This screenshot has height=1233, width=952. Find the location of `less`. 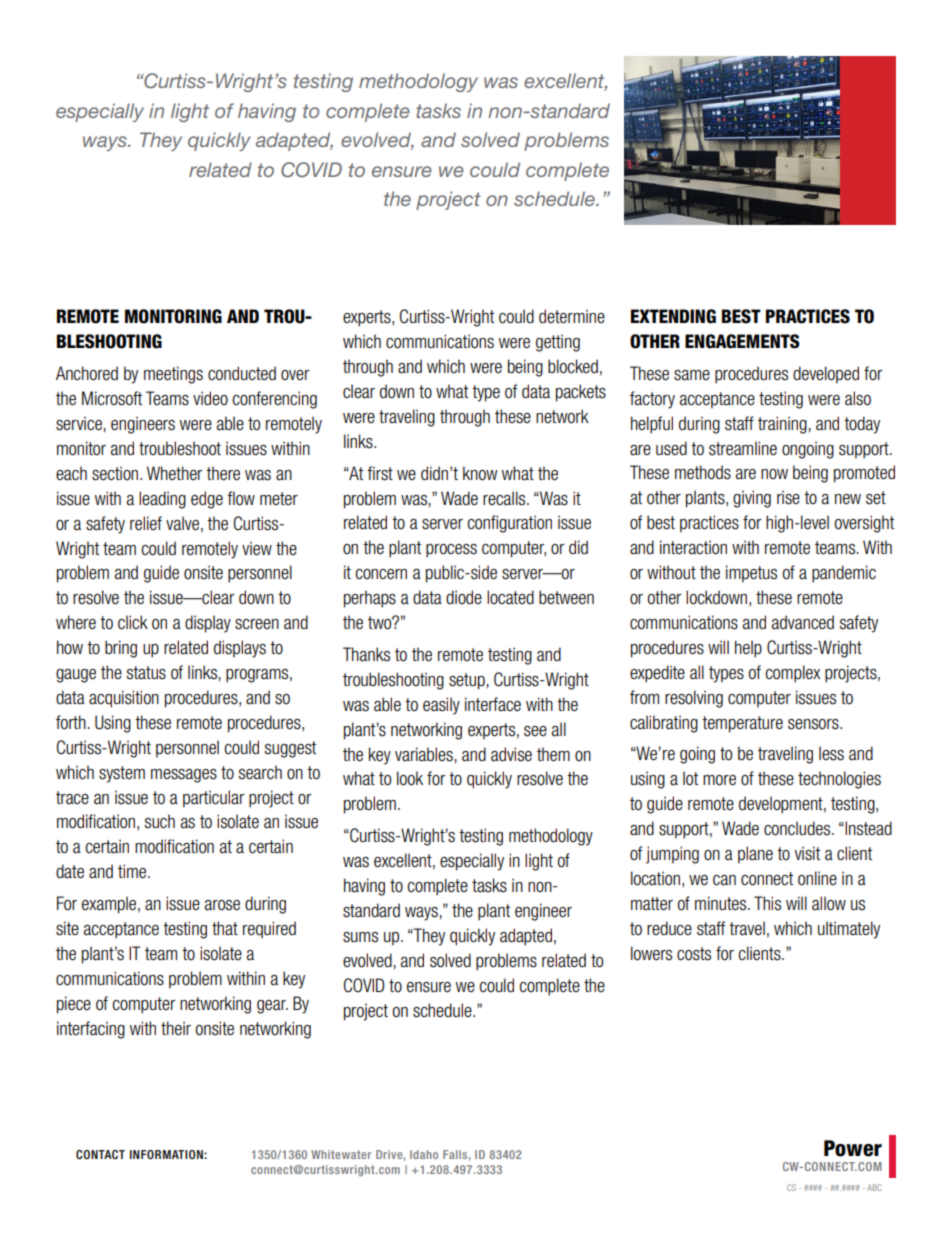

less is located at coordinates (831, 753).
